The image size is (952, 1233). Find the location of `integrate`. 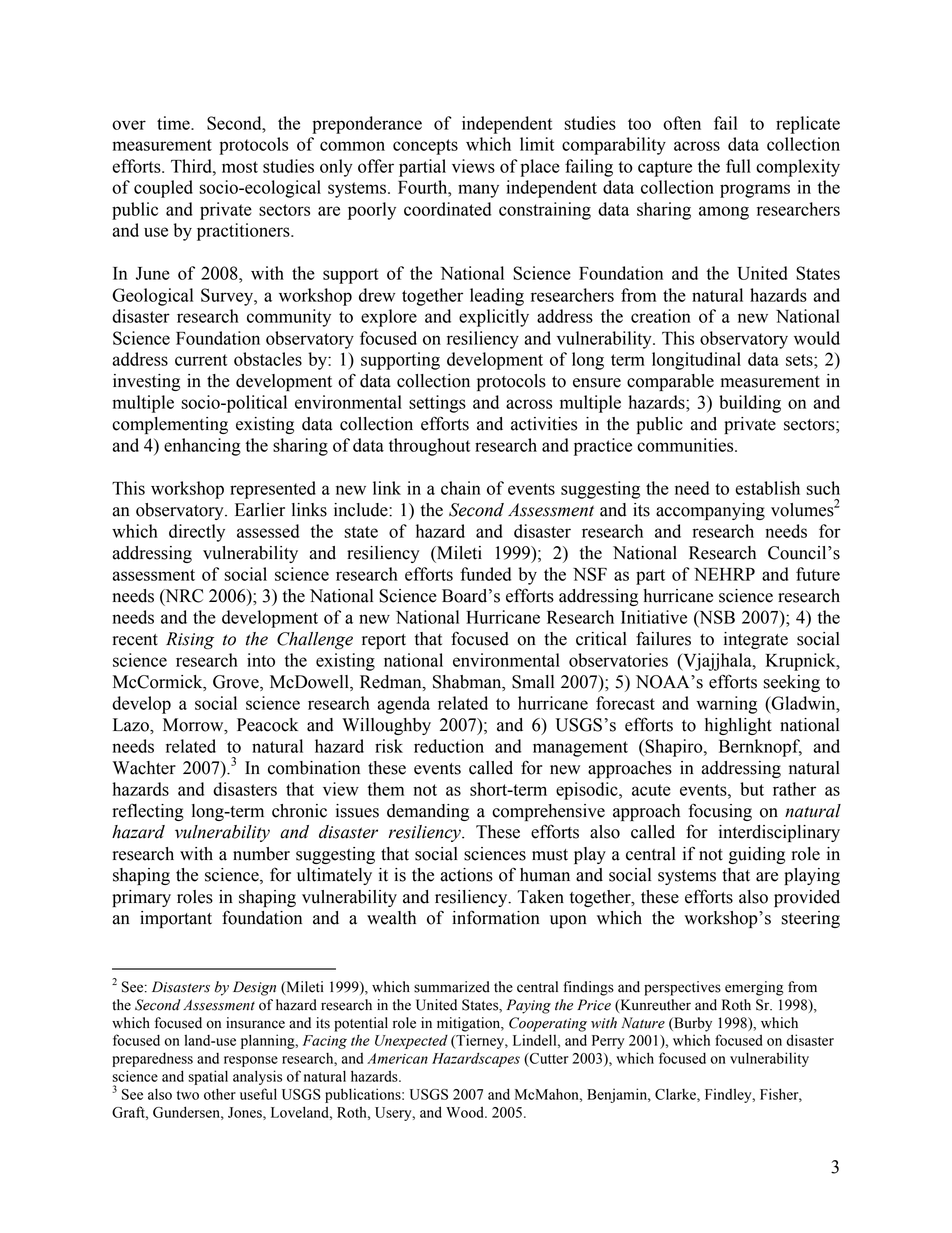

integrate is located at coordinates (756, 640).
